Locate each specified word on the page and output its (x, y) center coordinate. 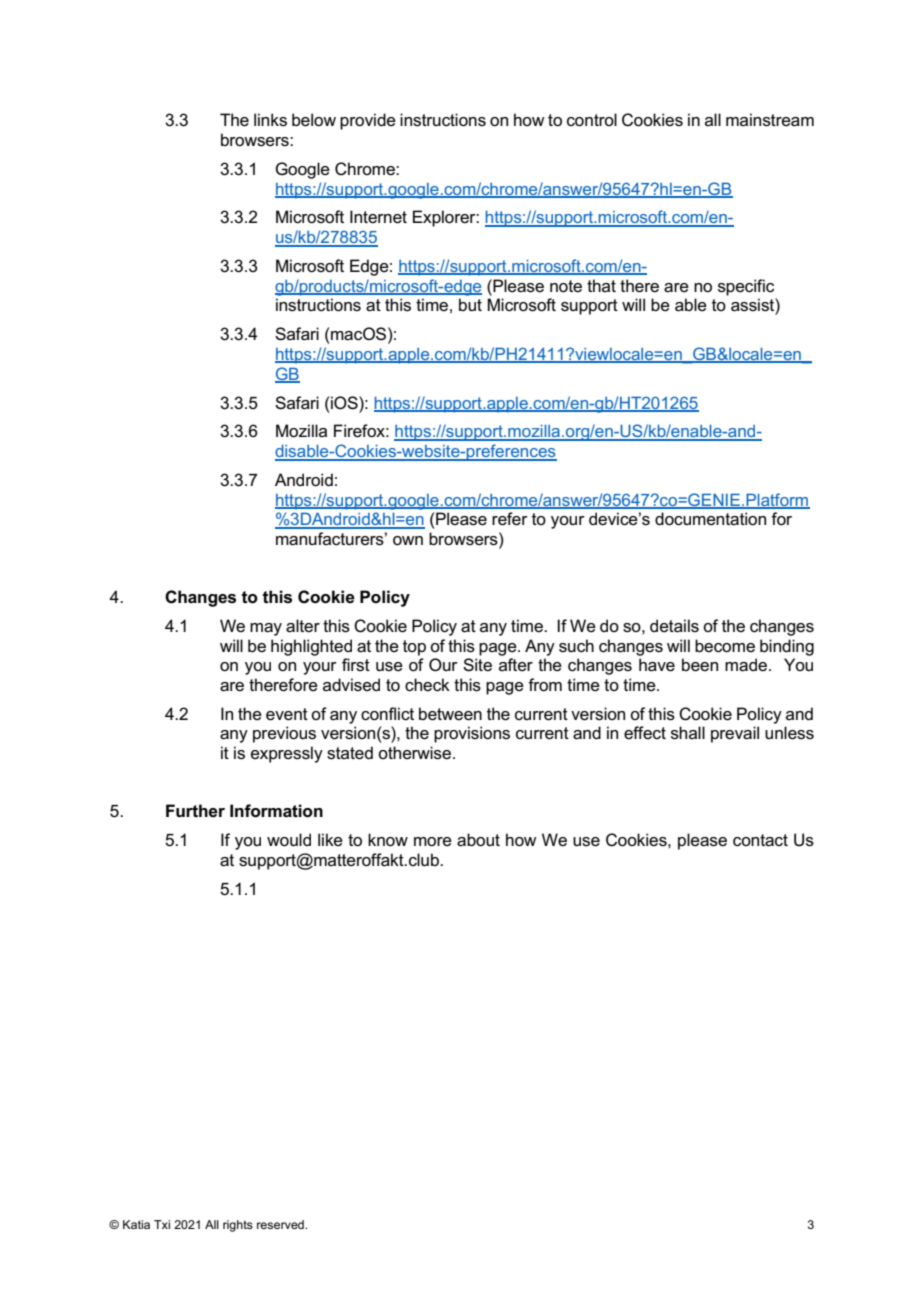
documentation (710, 519)
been (700, 665)
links (270, 120)
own (408, 540)
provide (368, 121)
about (478, 840)
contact (760, 840)
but (470, 304)
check (427, 685)
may (266, 629)
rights (238, 1226)
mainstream (770, 120)
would (289, 840)
